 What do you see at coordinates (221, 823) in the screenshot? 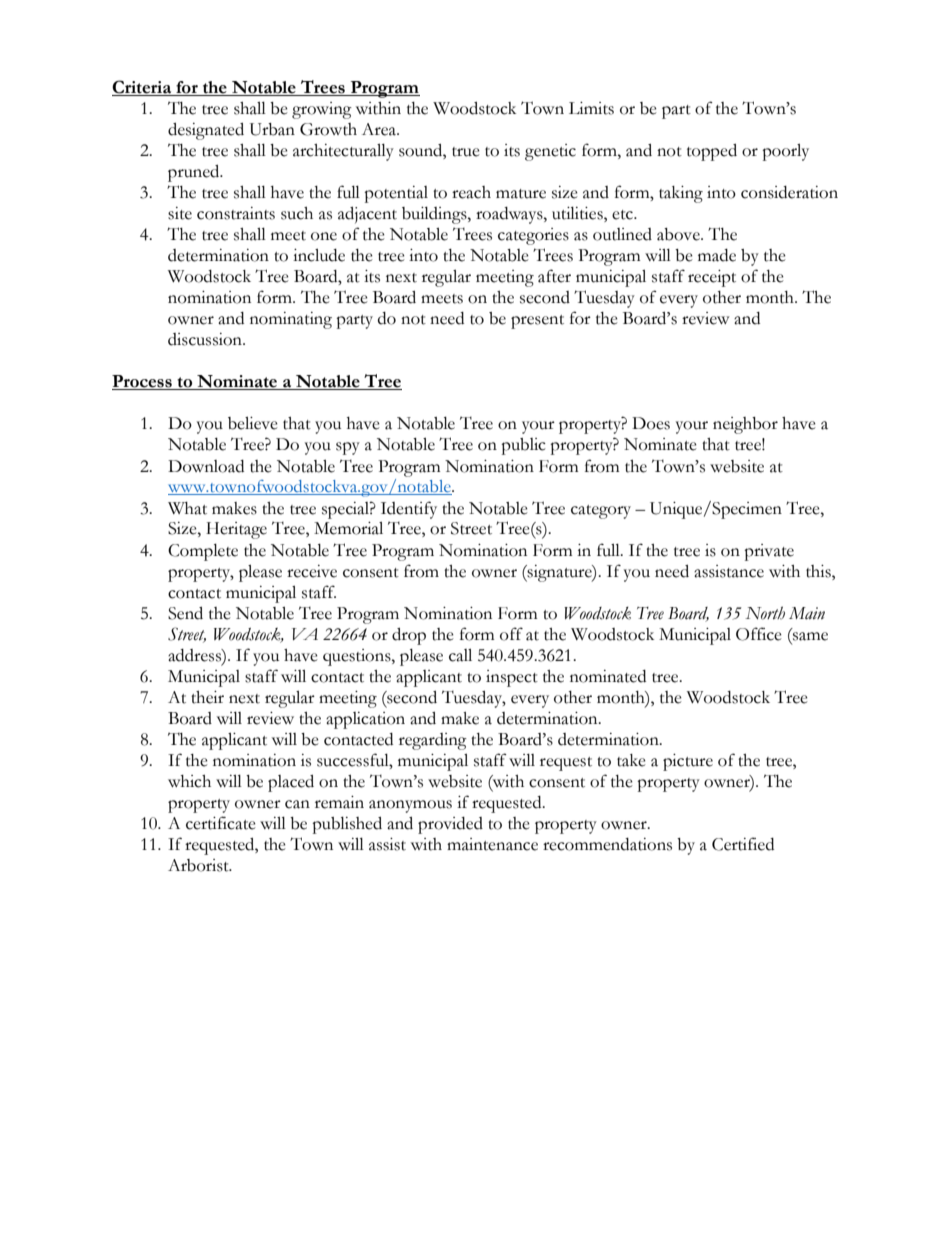
I see `certificate` at bounding box center [221, 823].
